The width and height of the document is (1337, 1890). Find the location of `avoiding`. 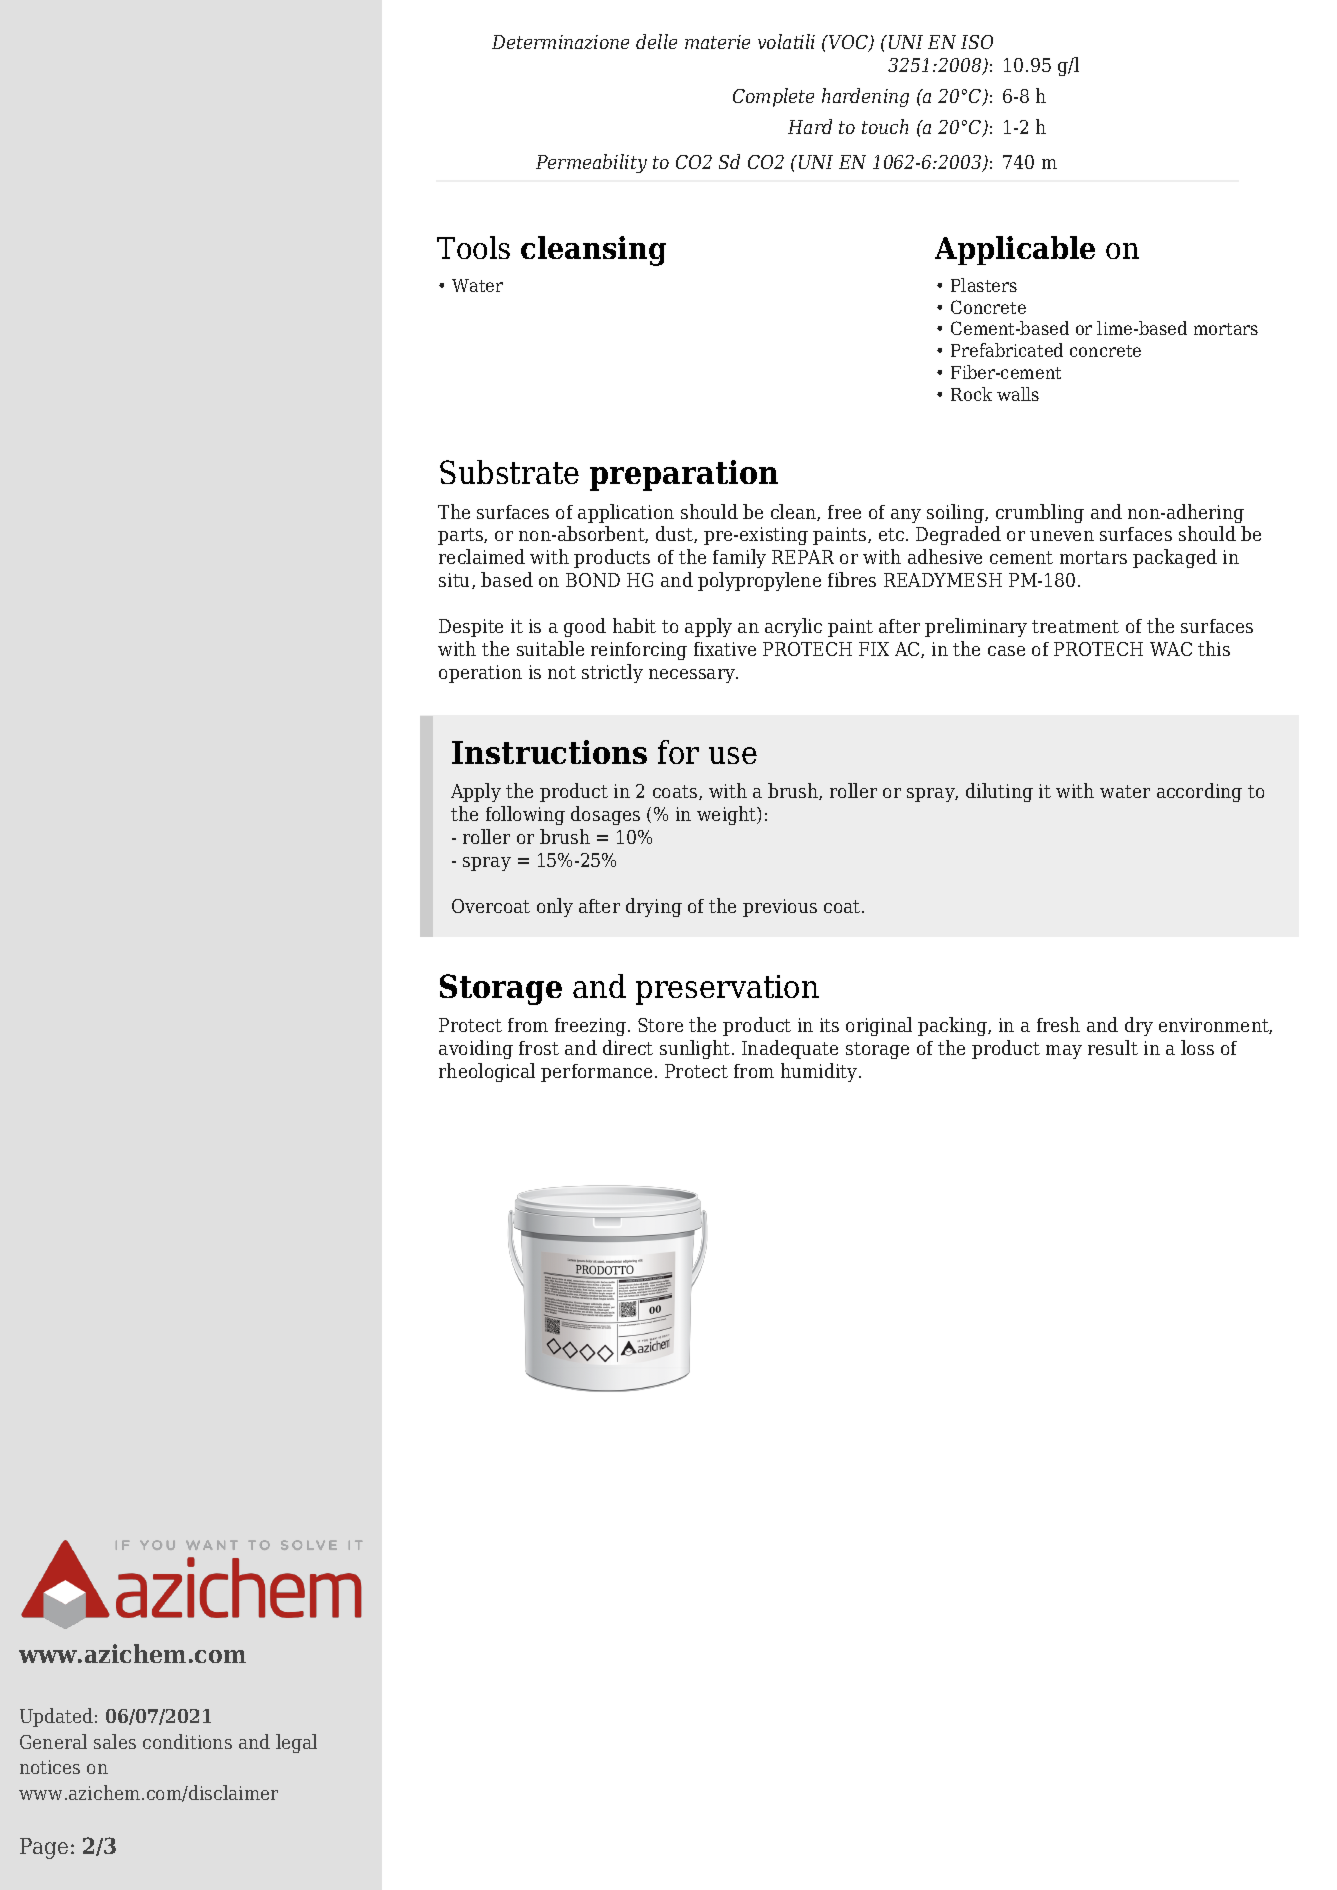

avoiding is located at coordinates (476, 1049).
